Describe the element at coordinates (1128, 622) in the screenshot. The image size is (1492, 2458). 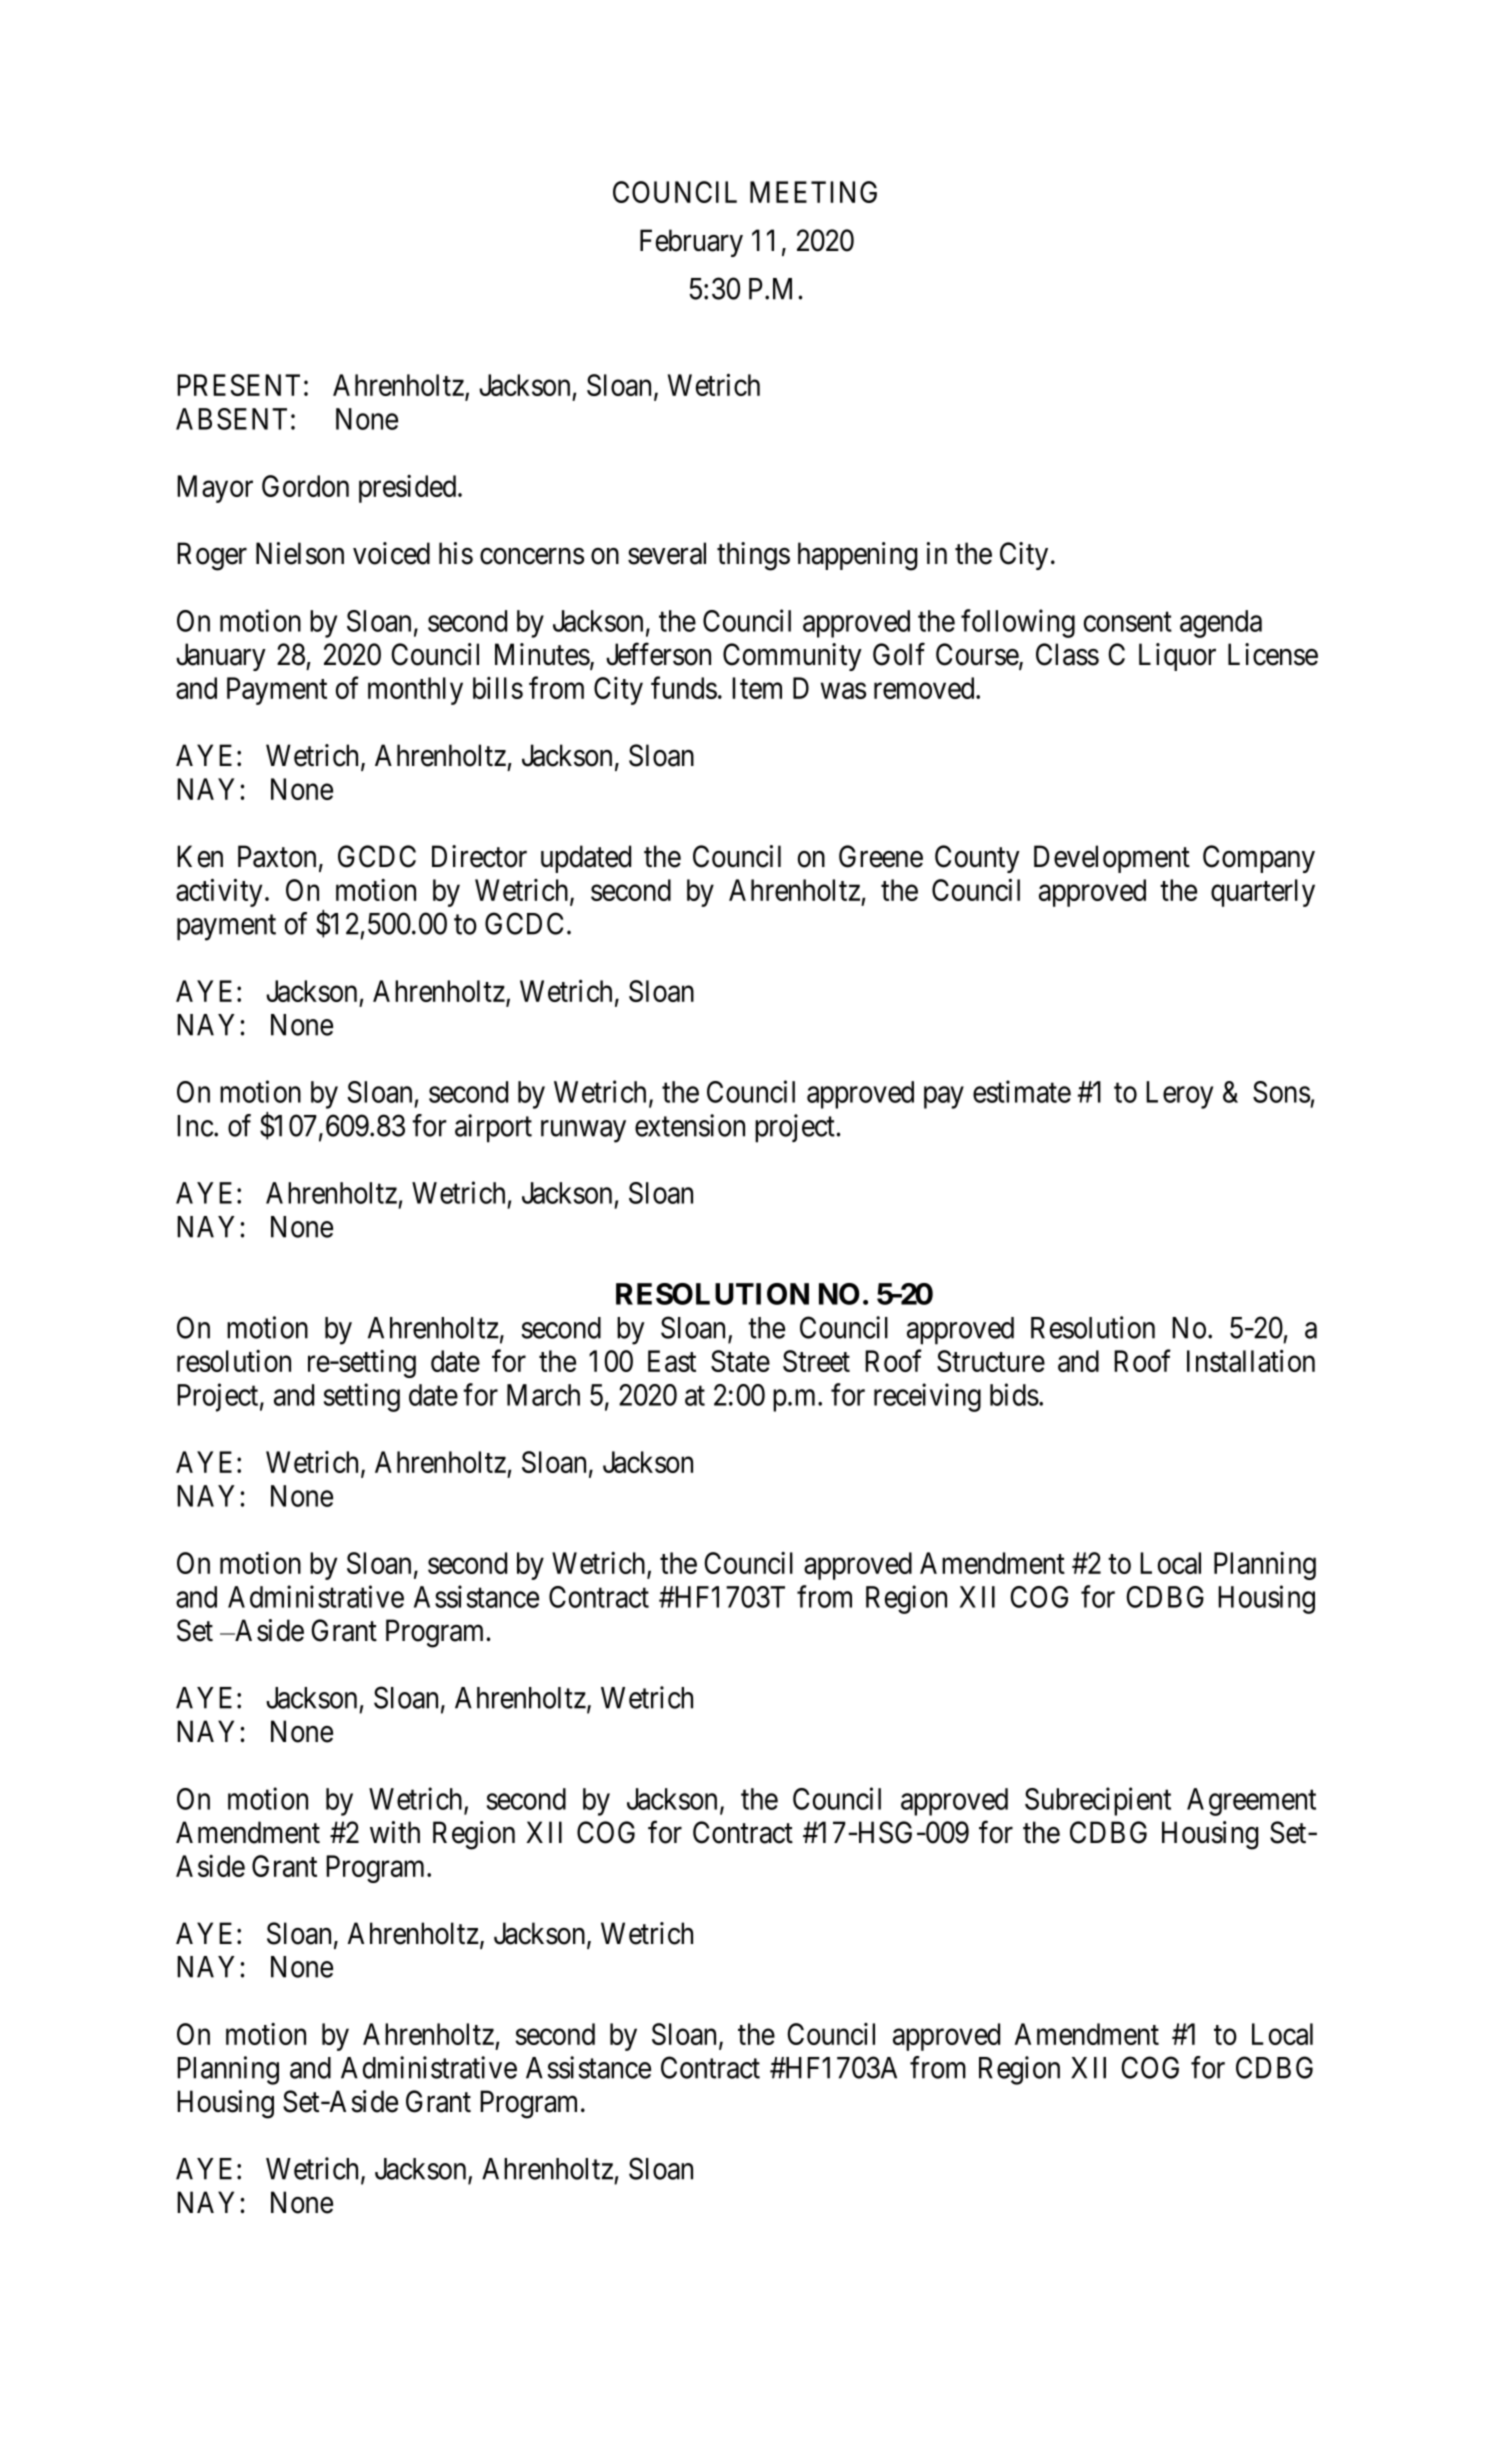
I see `consent` at that location.
